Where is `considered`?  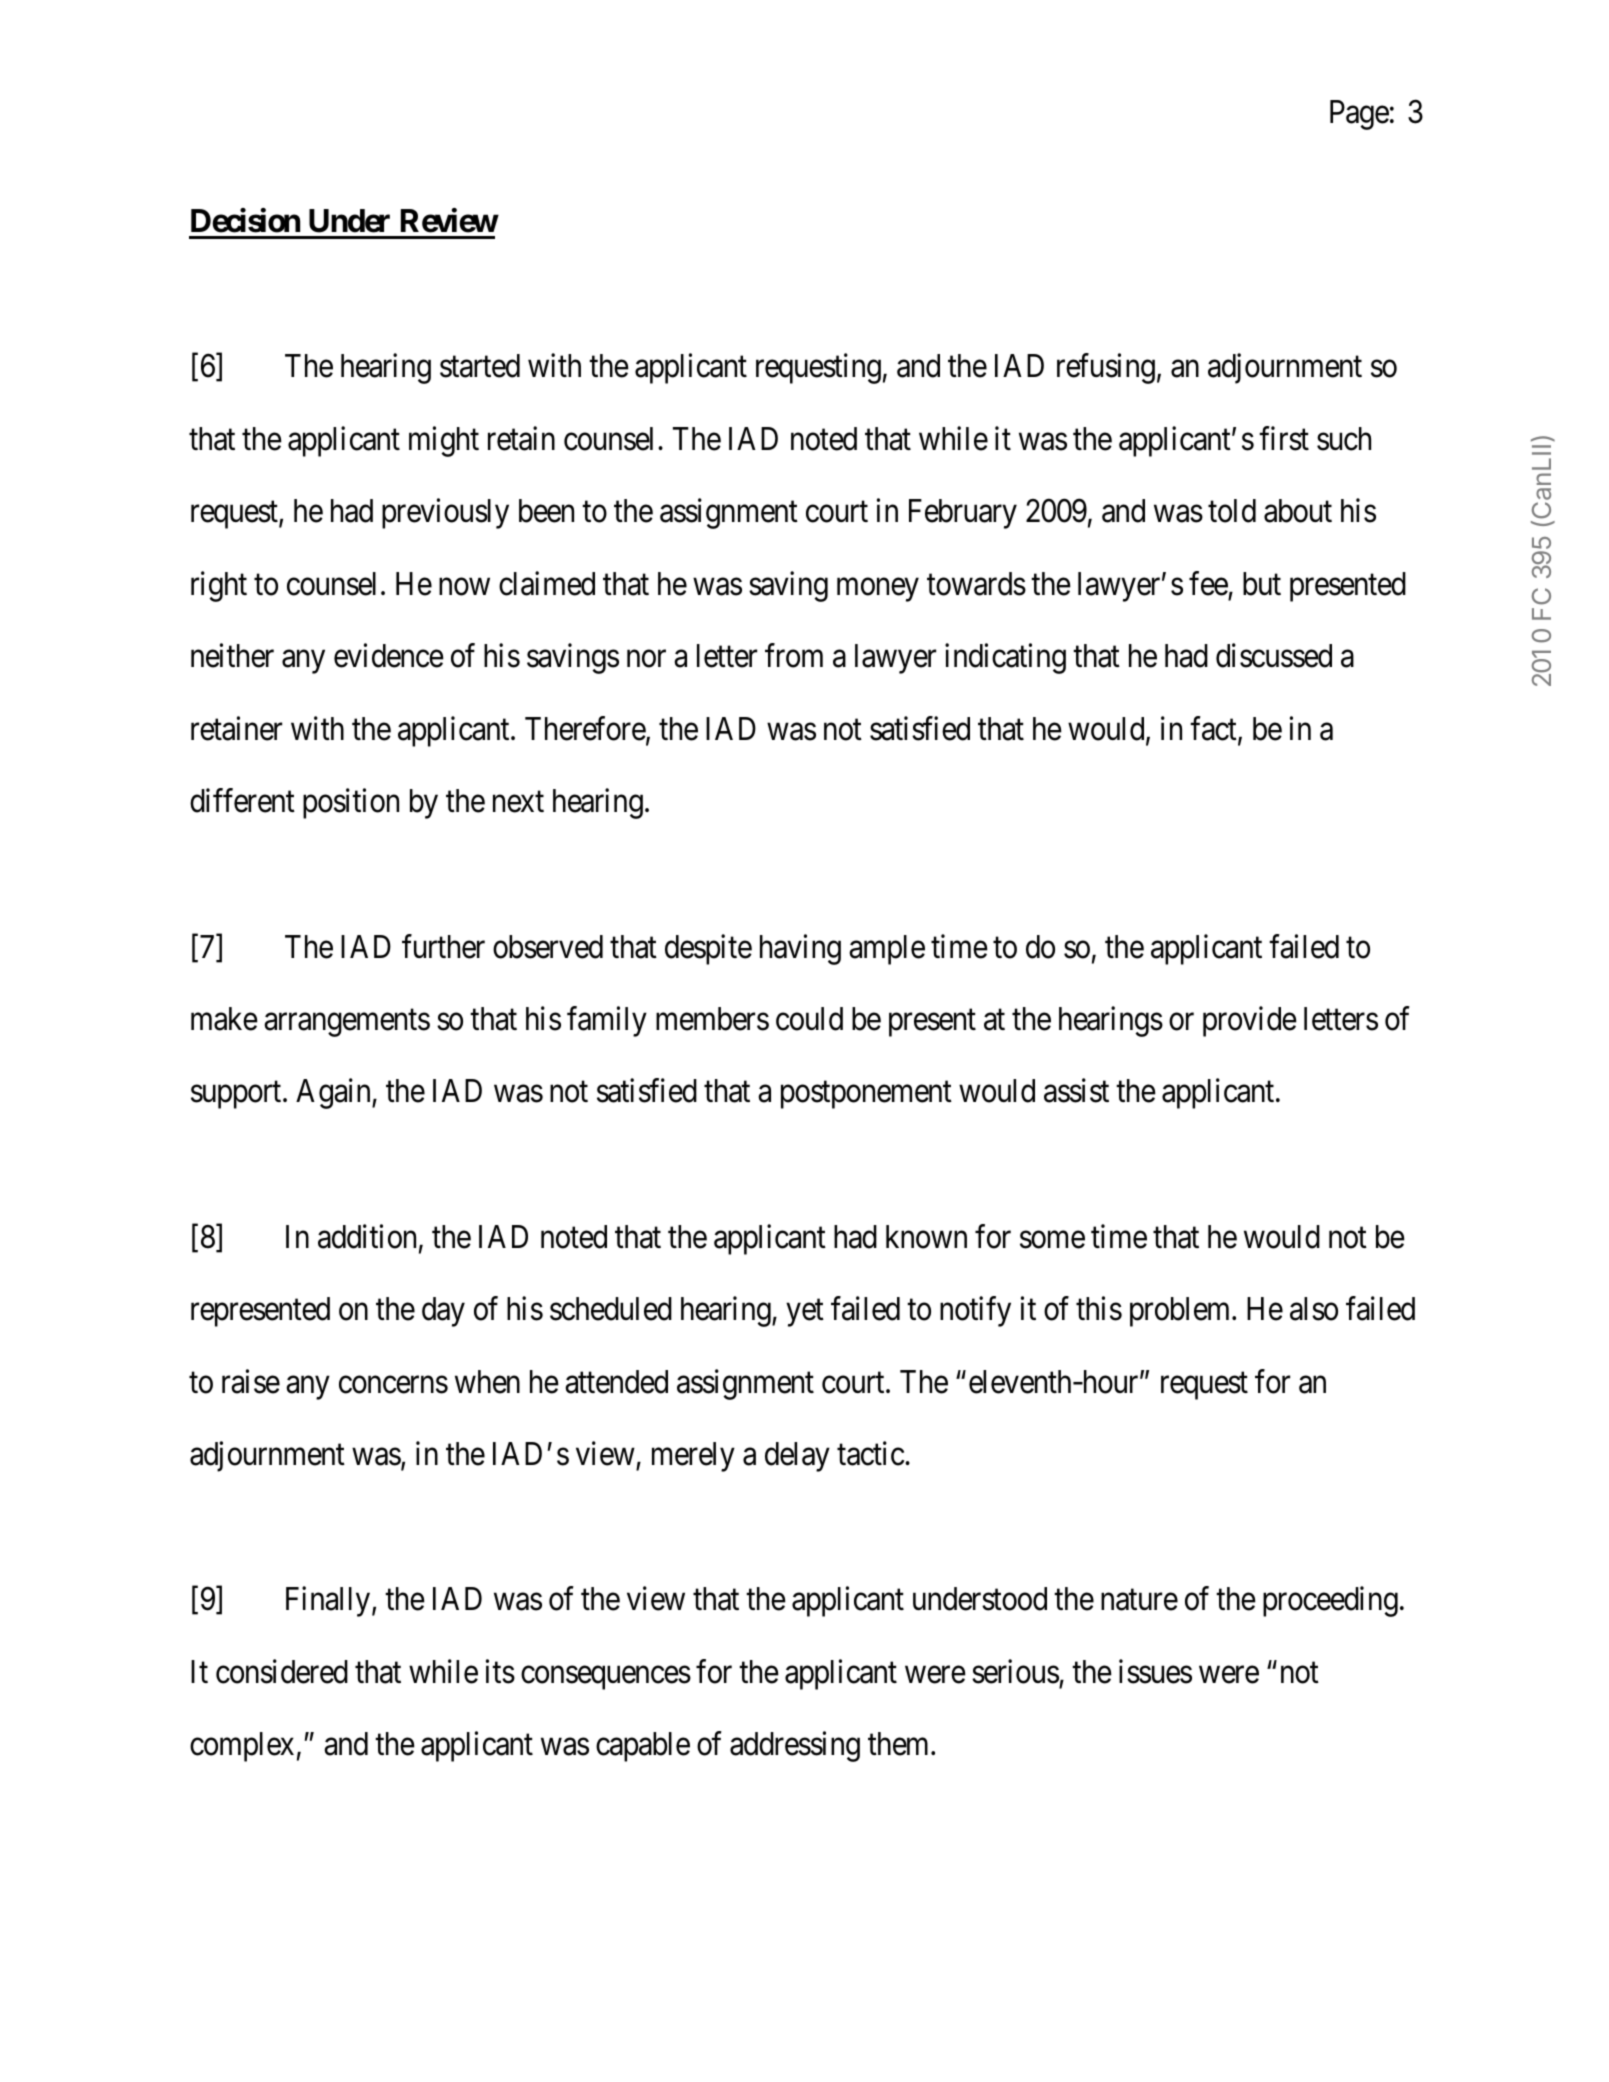
considered is located at coordinates (282, 1671).
